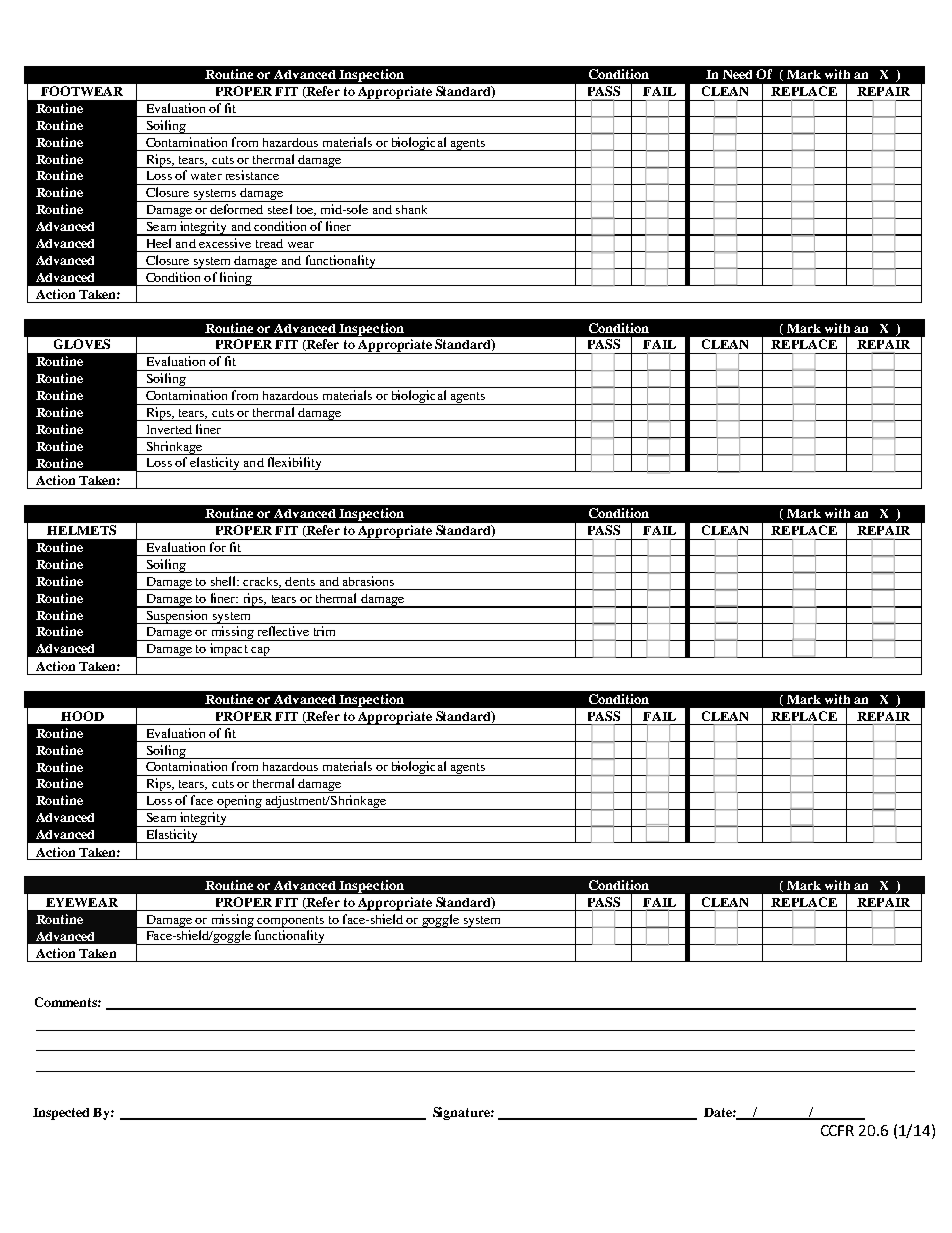 This screenshot has height=1233, width=952. What do you see at coordinates (260, 652) in the screenshot?
I see `cap` at bounding box center [260, 652].
